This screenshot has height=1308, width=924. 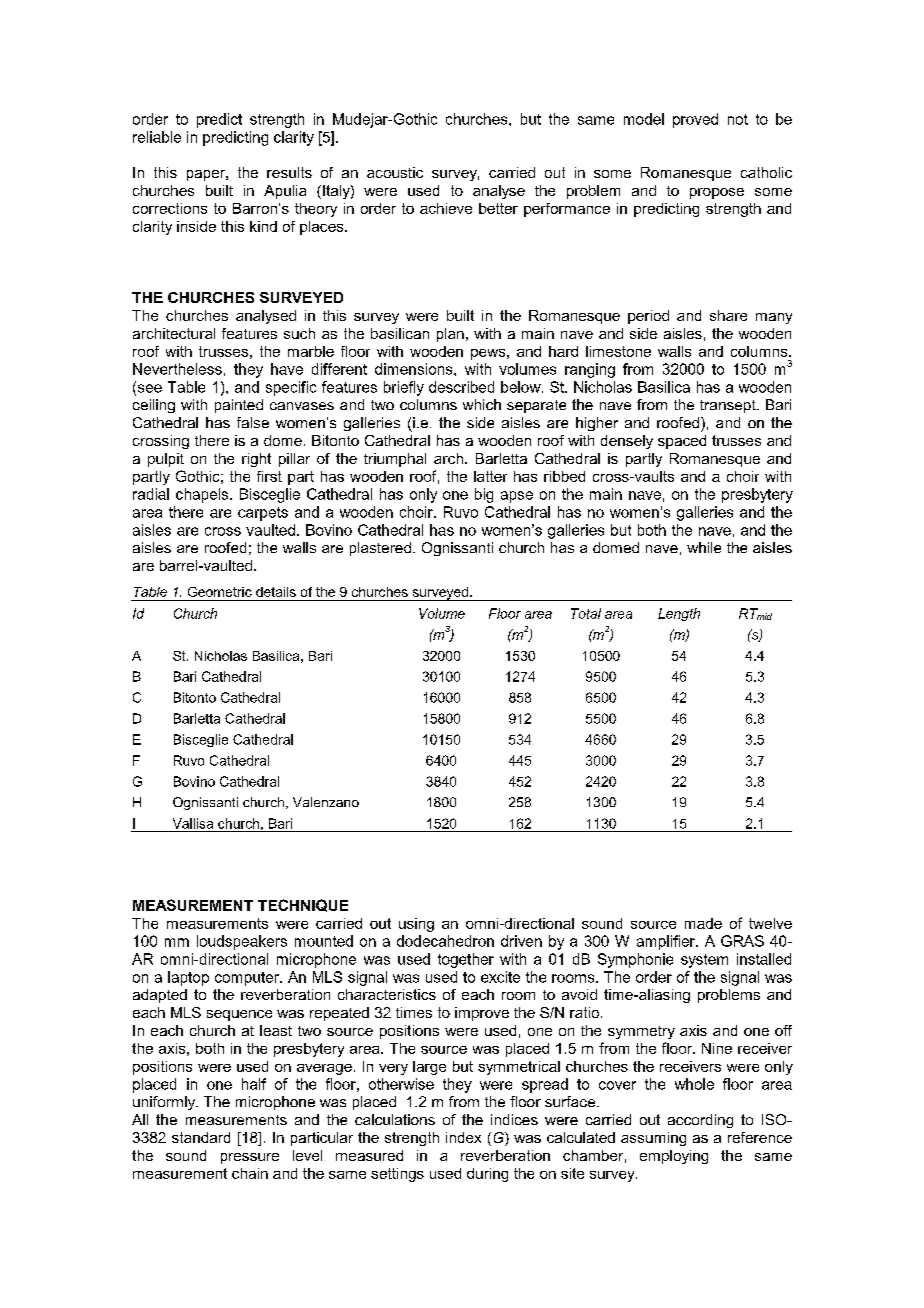 What do you see at coordinates (250, 1158) in the screenshot?
I see `pressure` at bounding box center [250, 1158].
